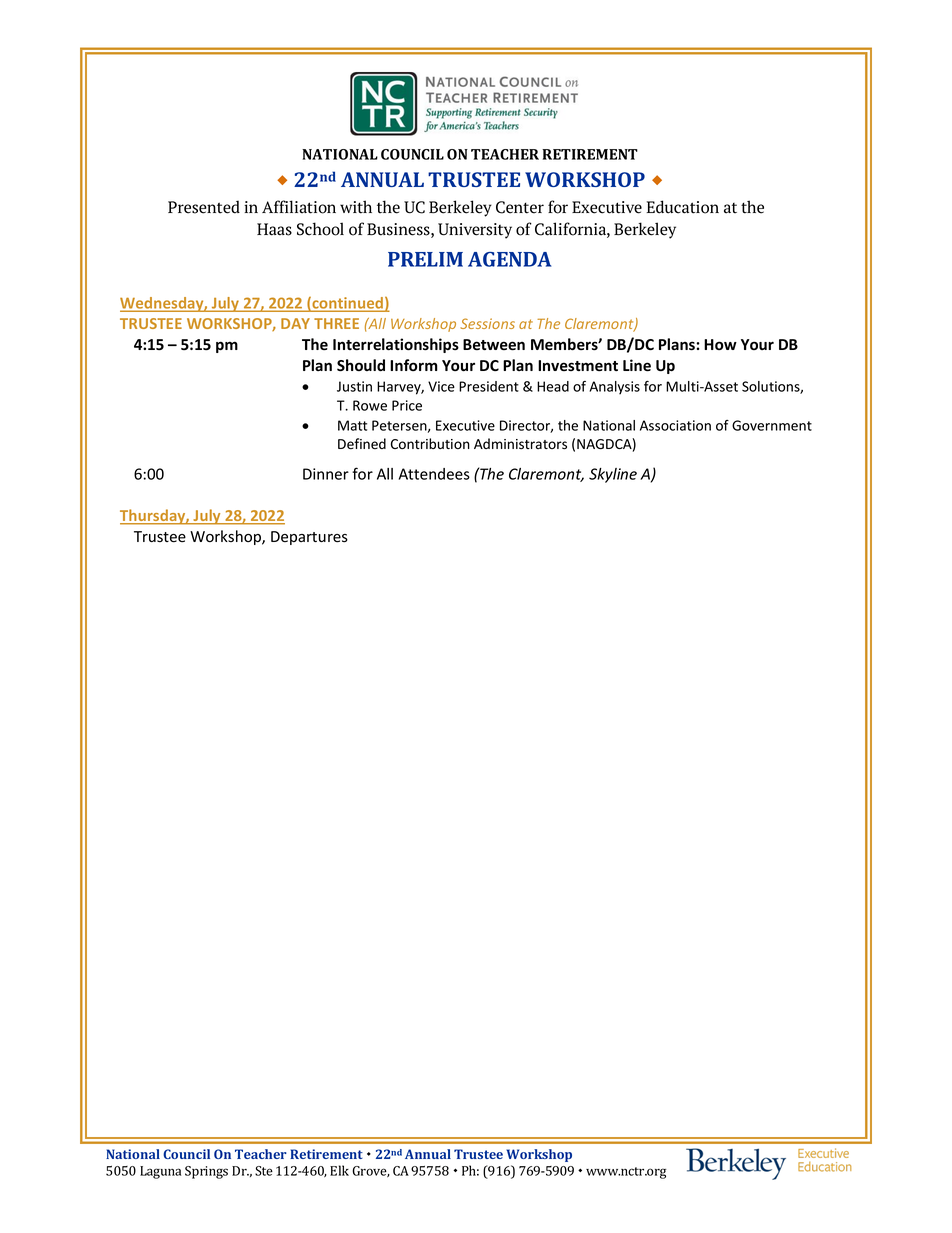 The width and height of the document is (952, 1233). Describe the element at coordinates (206, 1172) in the document. I see `Springs` at that location.
